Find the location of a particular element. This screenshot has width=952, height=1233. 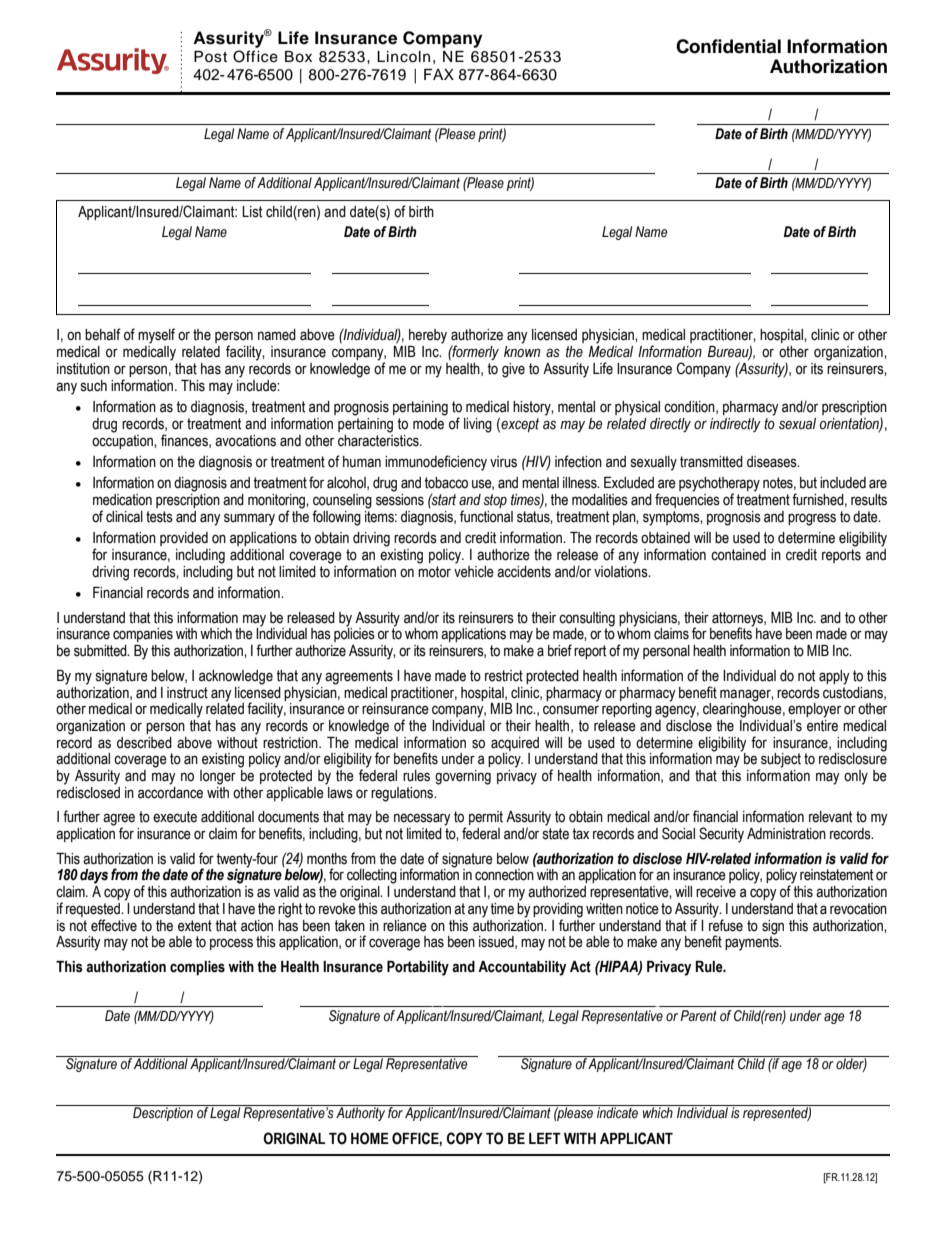

companies is located at coordinates (143, 635).
